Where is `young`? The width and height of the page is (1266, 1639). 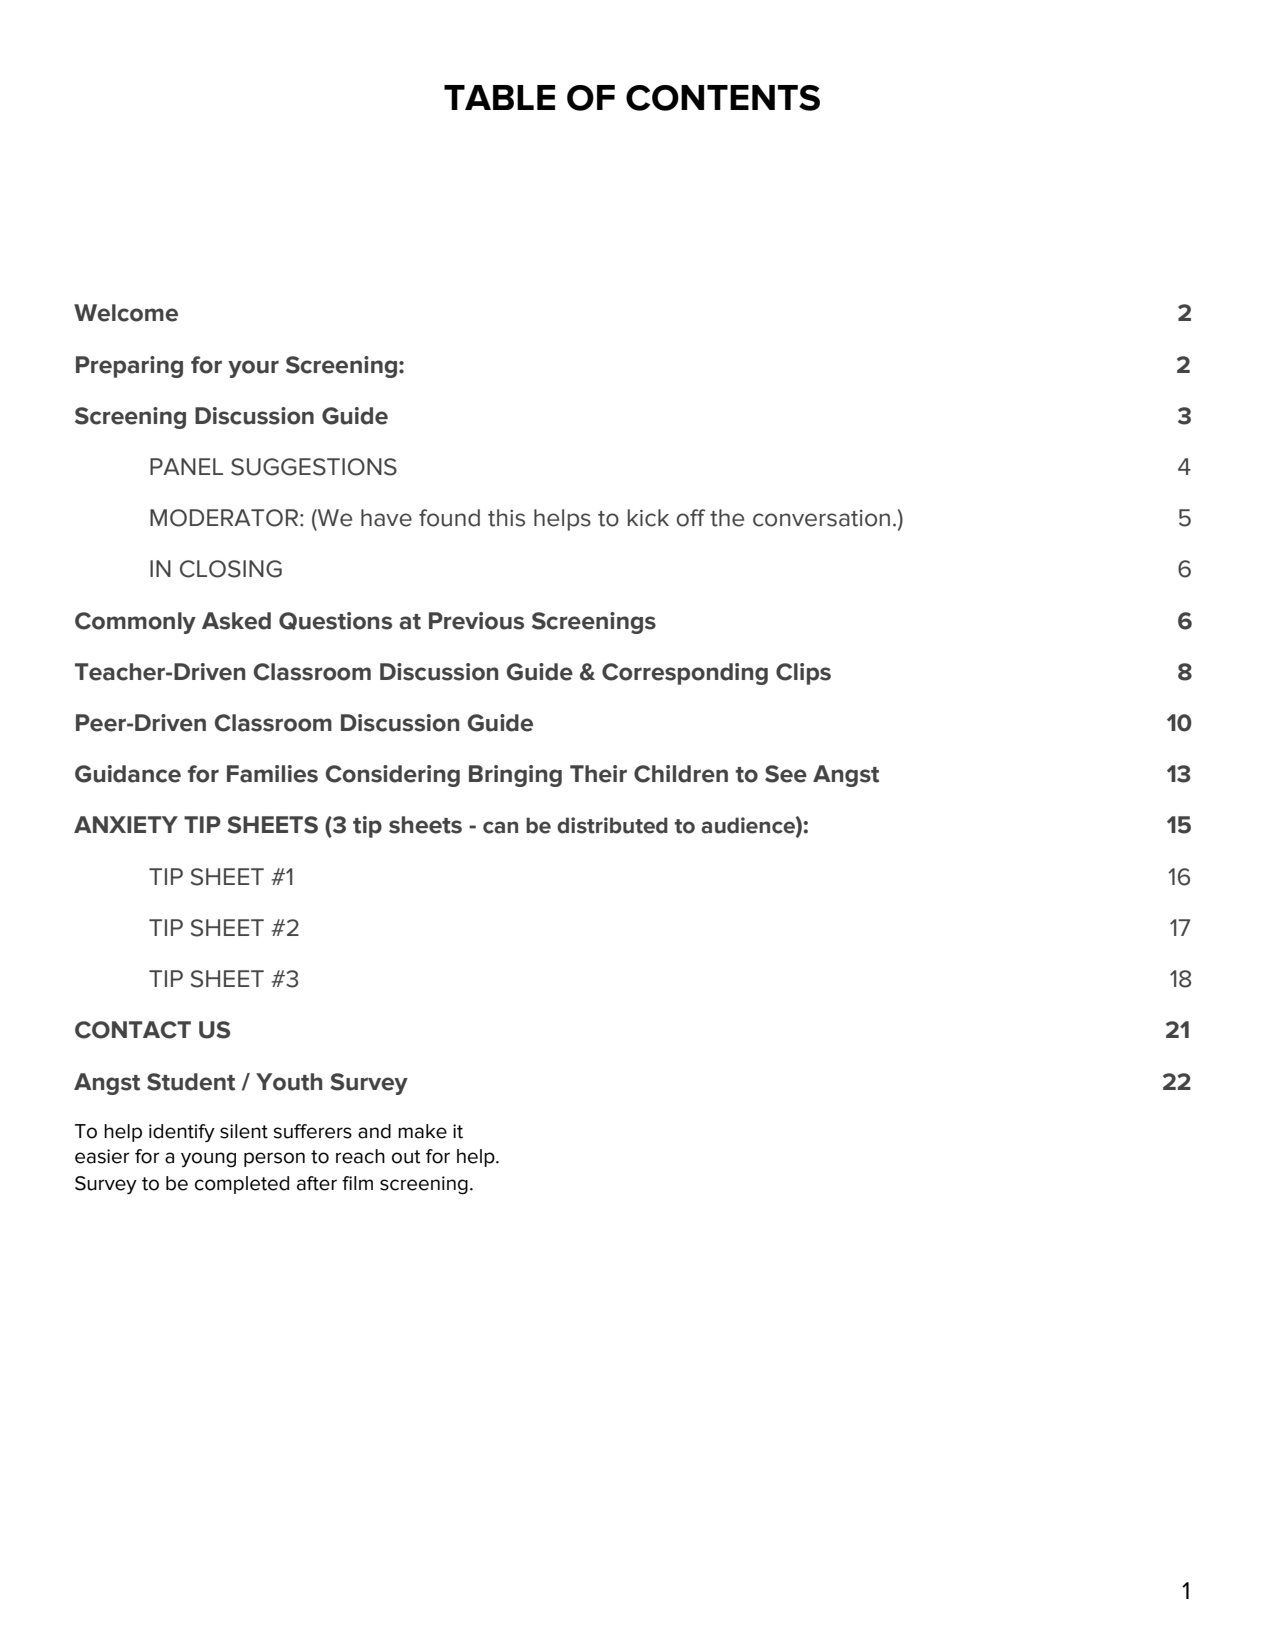
young is located at coordinates (208, 1160).
